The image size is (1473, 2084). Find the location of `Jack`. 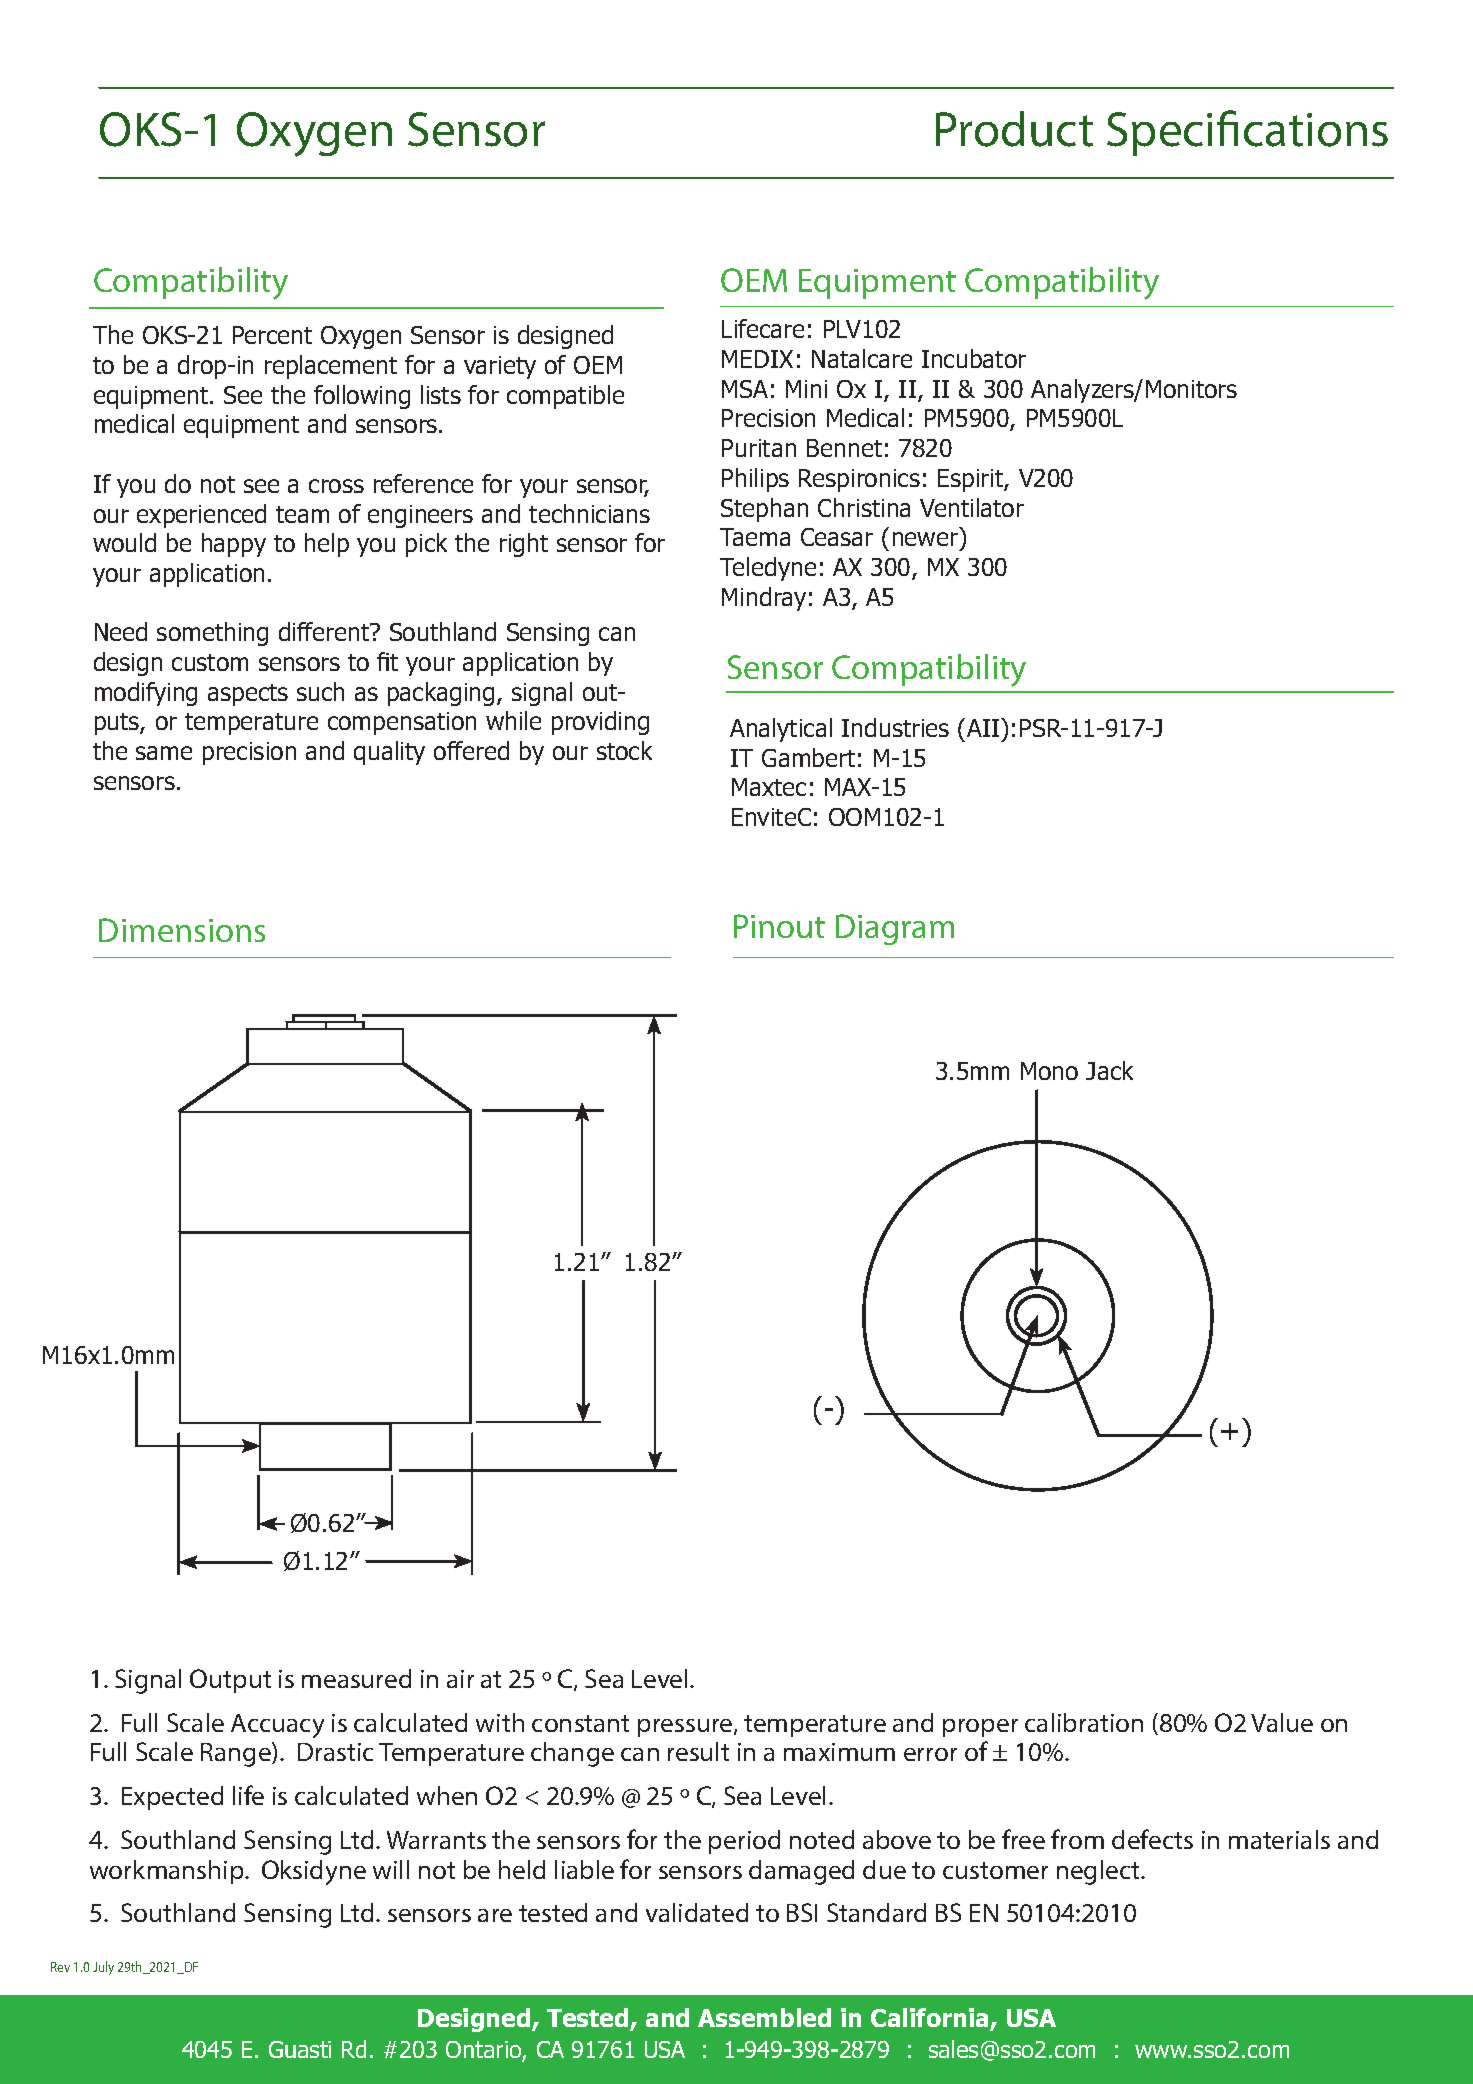

Jack is located at coordinates (1109, 1070).
